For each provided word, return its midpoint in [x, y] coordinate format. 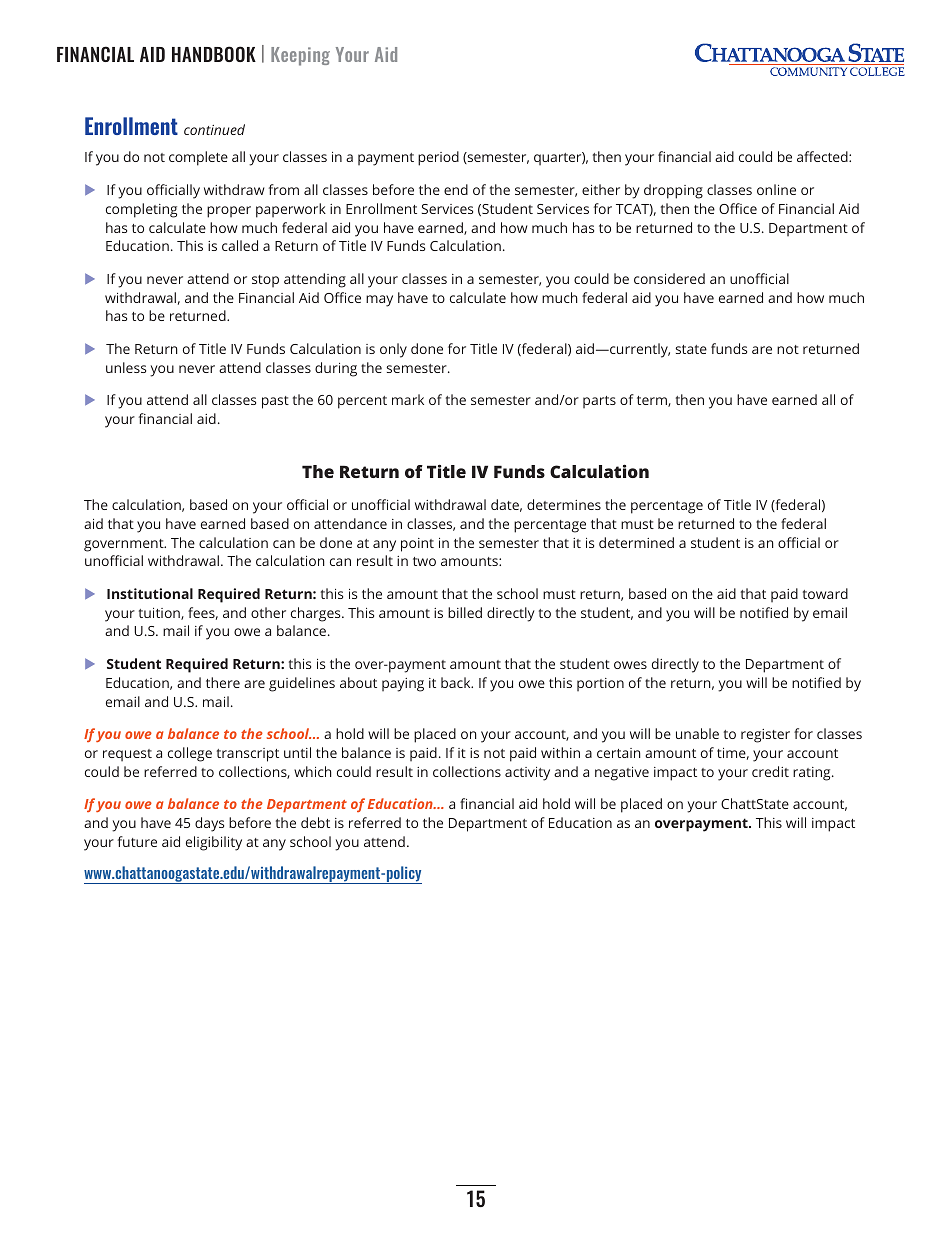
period [438, 158]
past [275, 402]
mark [408, 399]
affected [823, 156]
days [209, 824]
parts [599, 402]
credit [770, 771]
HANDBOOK [214, 54]
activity [527, 774]
